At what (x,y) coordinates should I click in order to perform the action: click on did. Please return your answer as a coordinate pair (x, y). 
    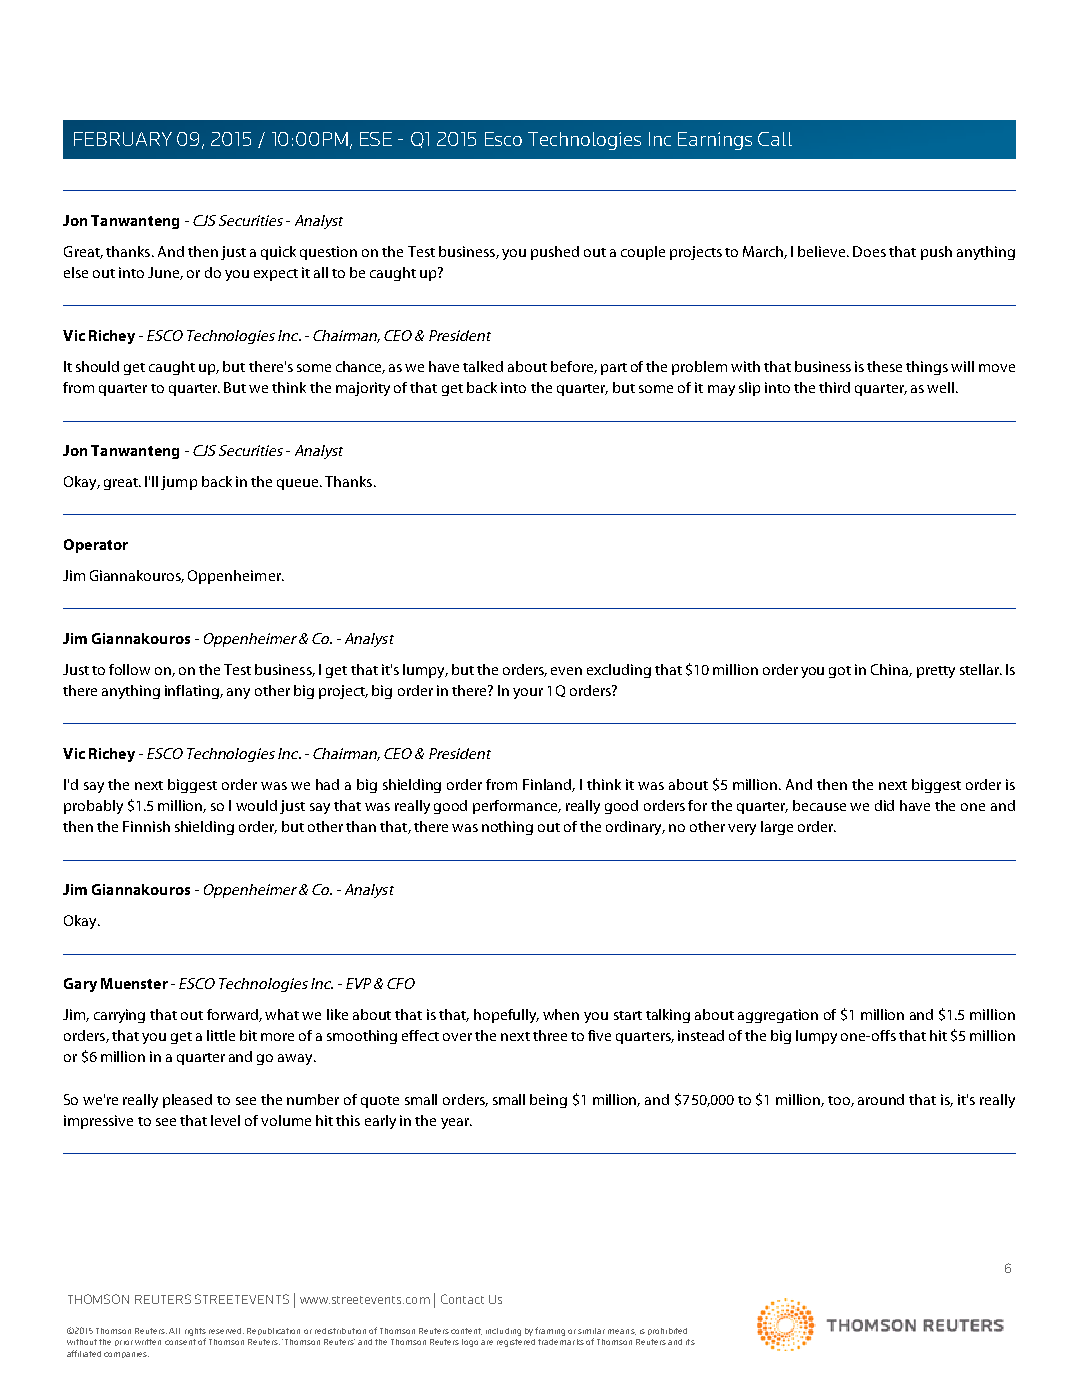
    Looking at the image, I should click on (884, 805).
